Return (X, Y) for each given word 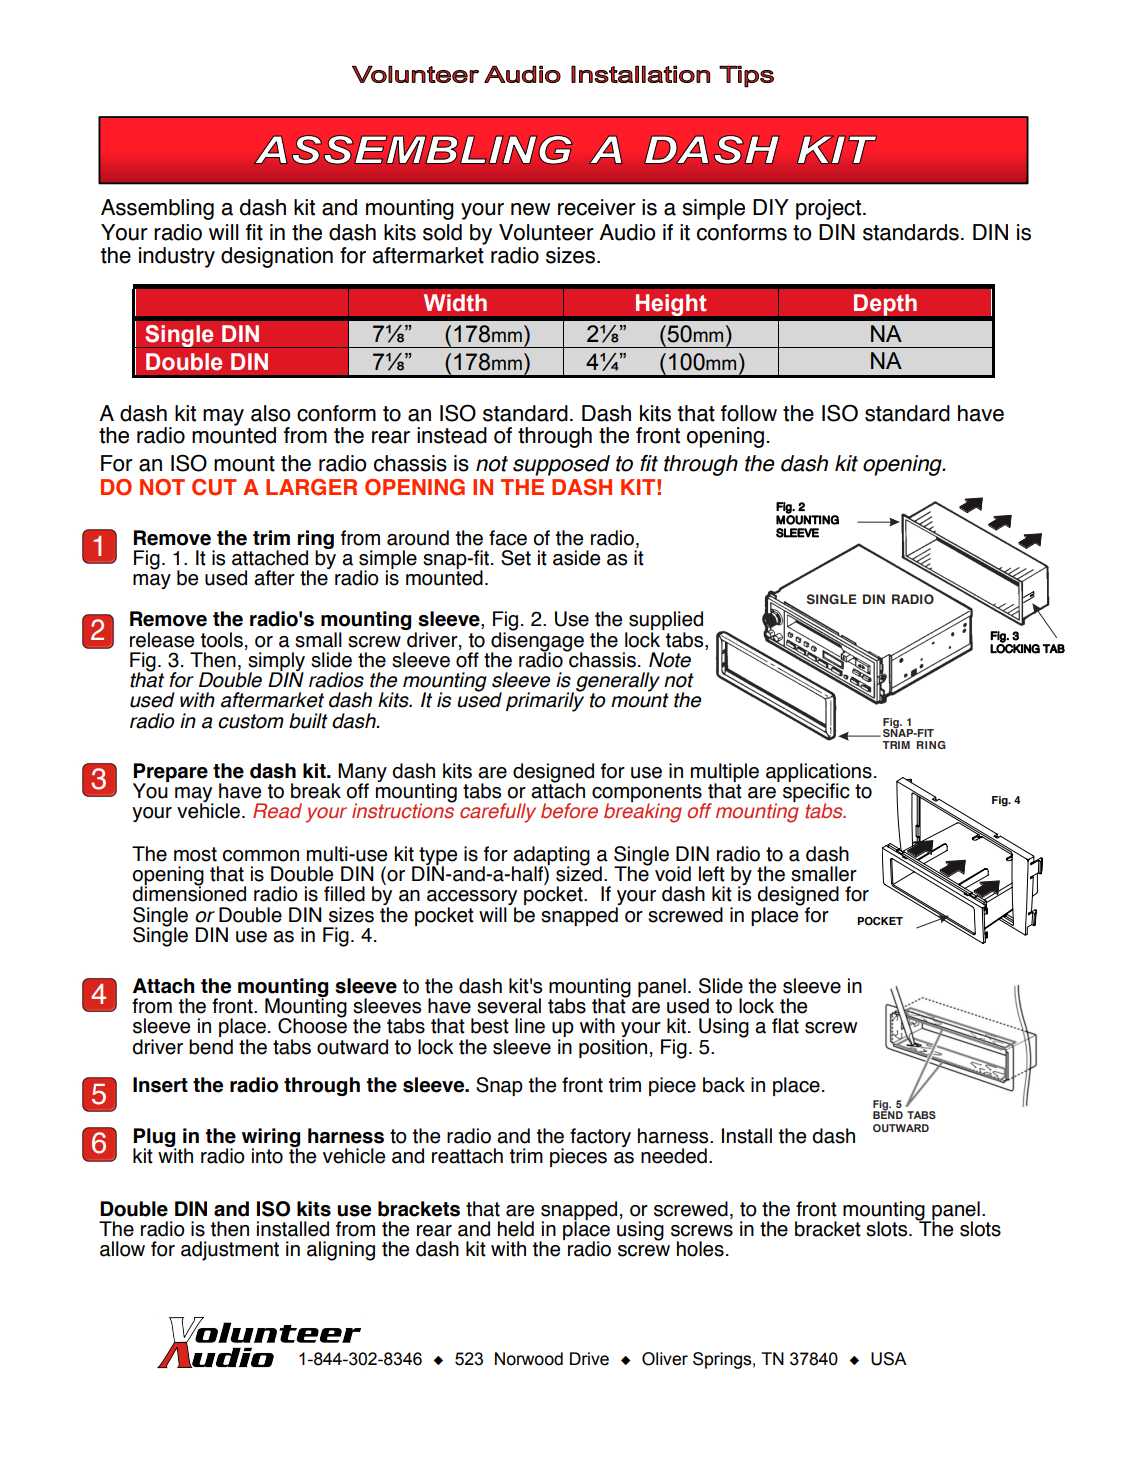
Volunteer (546, 232)
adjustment (230, 1251)
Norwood (529, 1359)
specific (816, 793)
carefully (498, 813)
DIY (771, 207)
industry (177, 257)
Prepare (170, 774)
